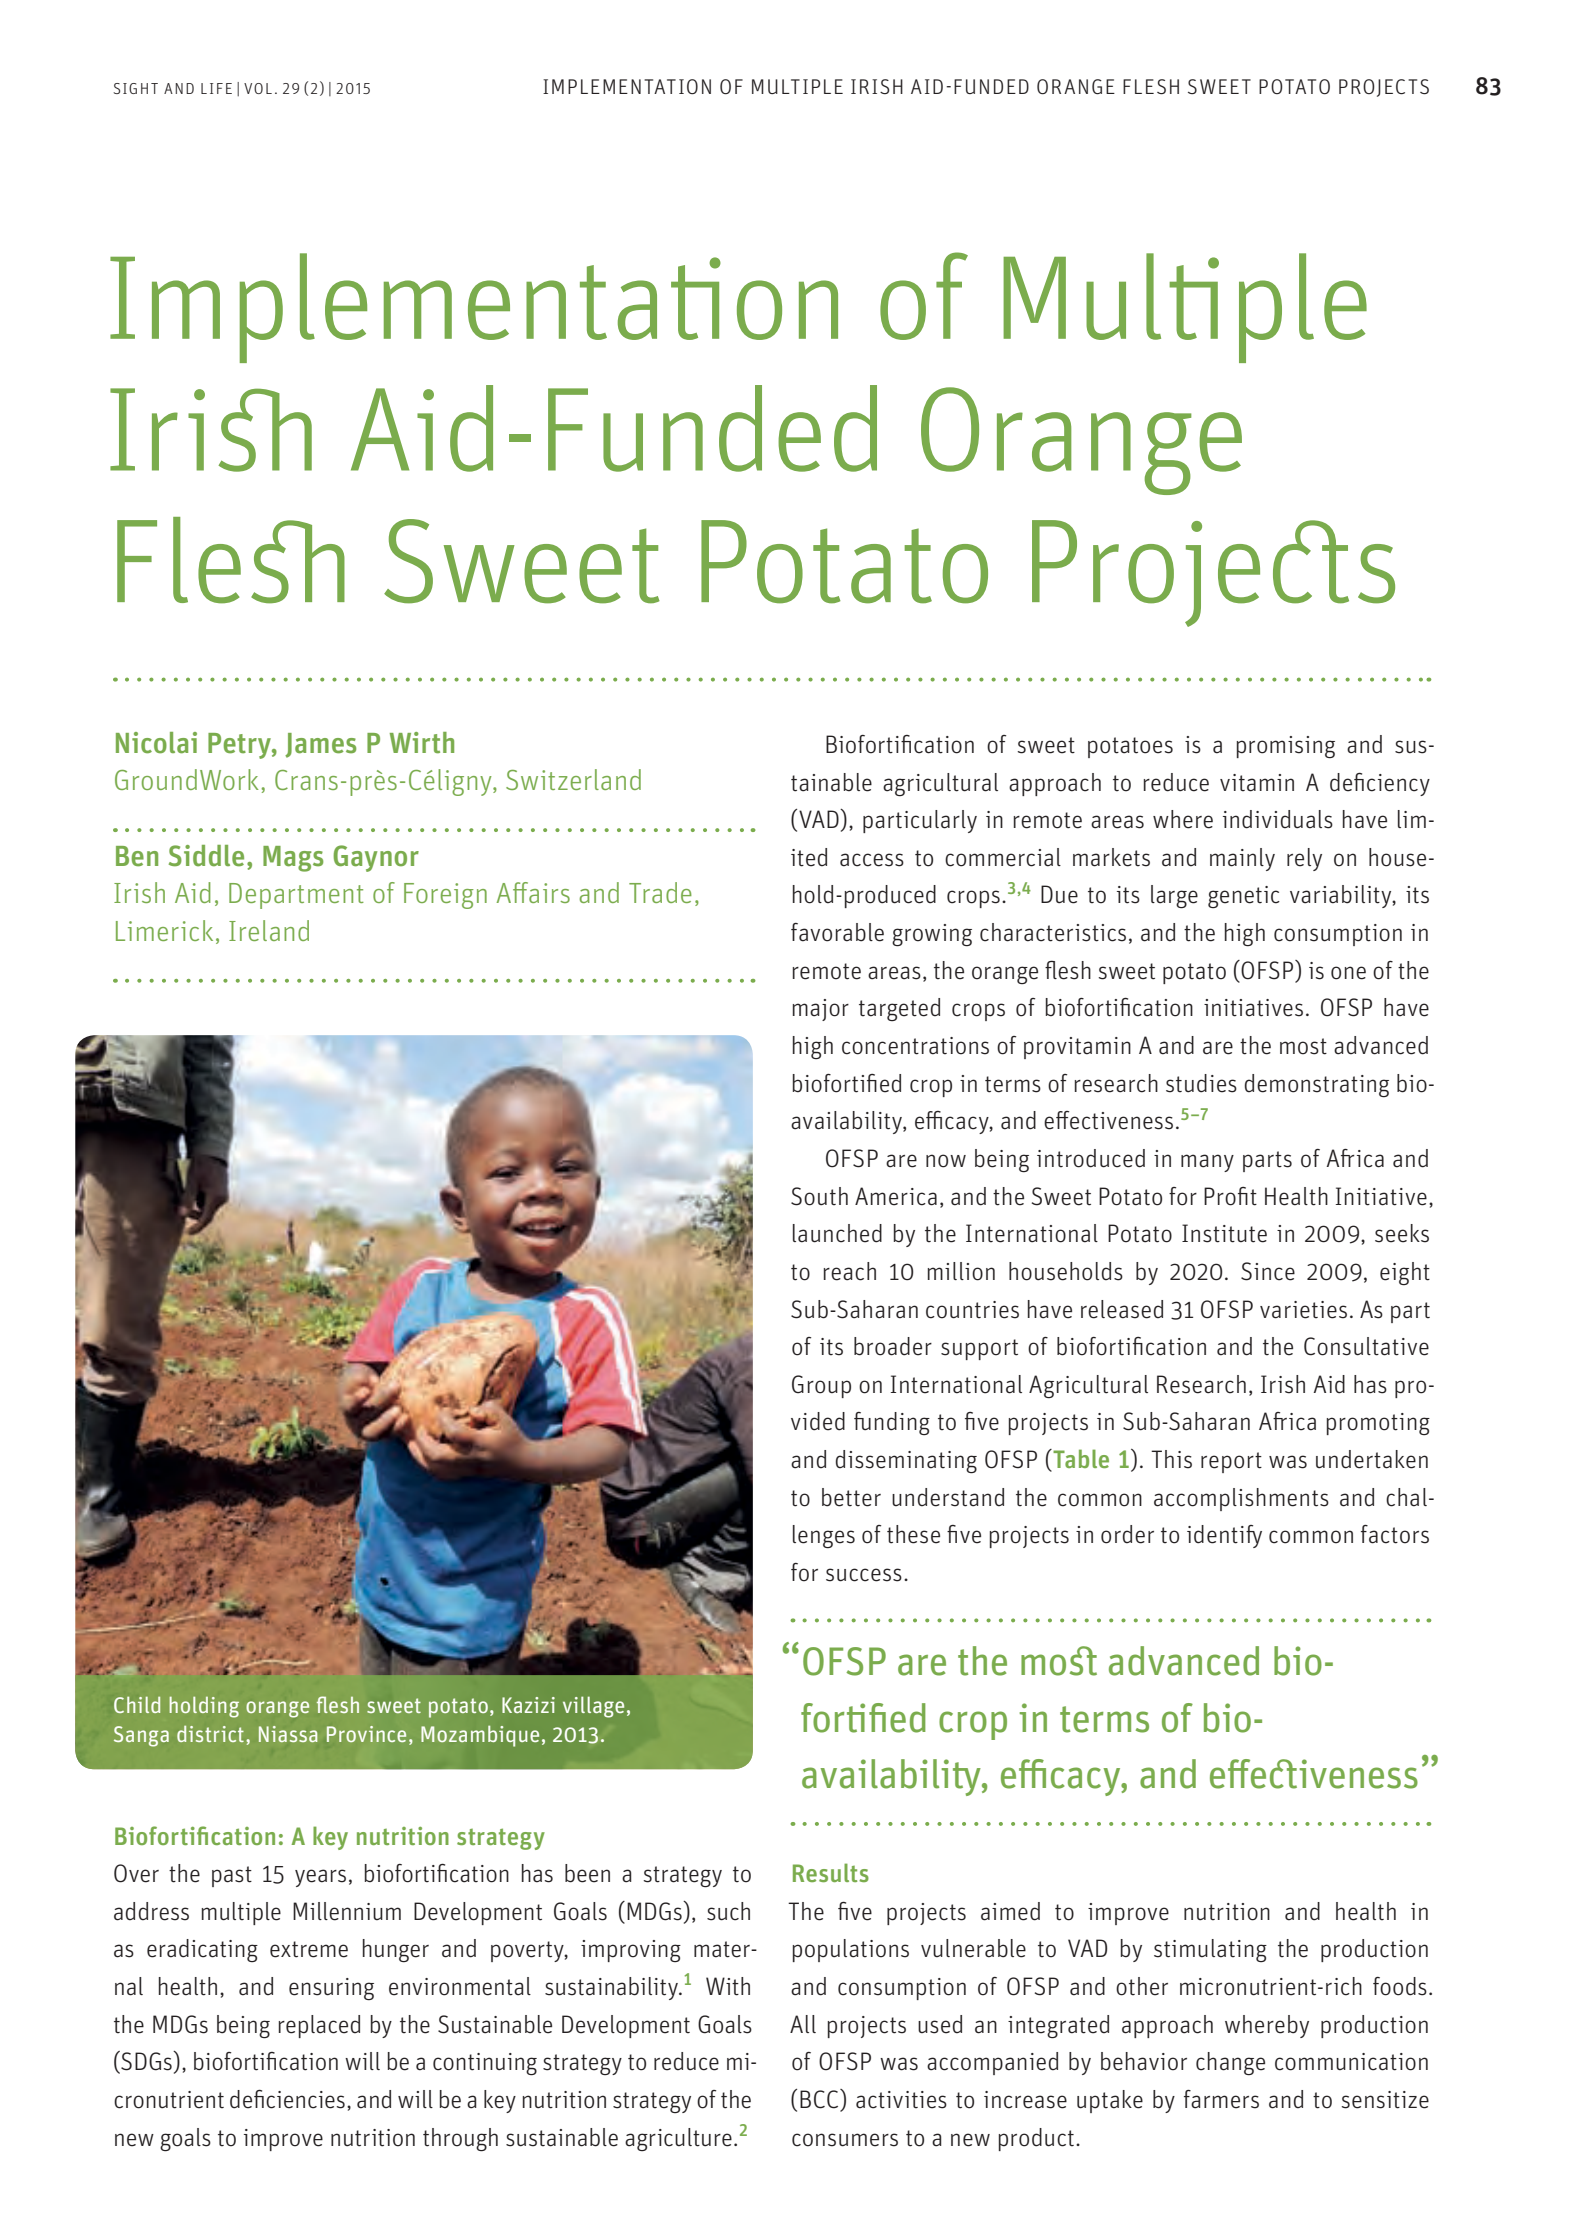 The width and height of the screenshot is (1581, 2236). What do you see at coordinates (1286, 747) in the screenshot?
I see `promising` at bounding box center [1286, 747].
